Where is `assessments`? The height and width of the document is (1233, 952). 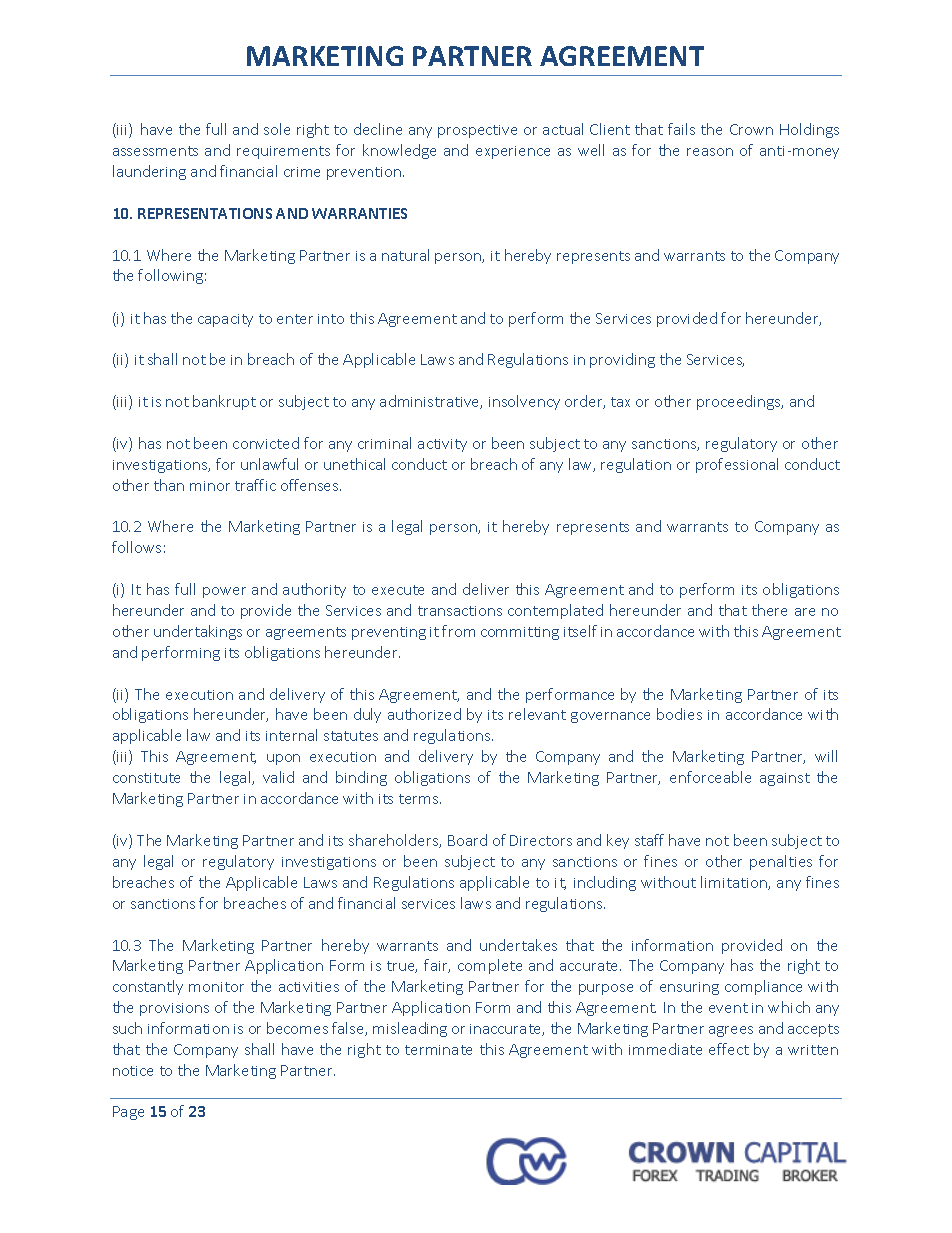
assessments is located at coordinates (155, 151).
